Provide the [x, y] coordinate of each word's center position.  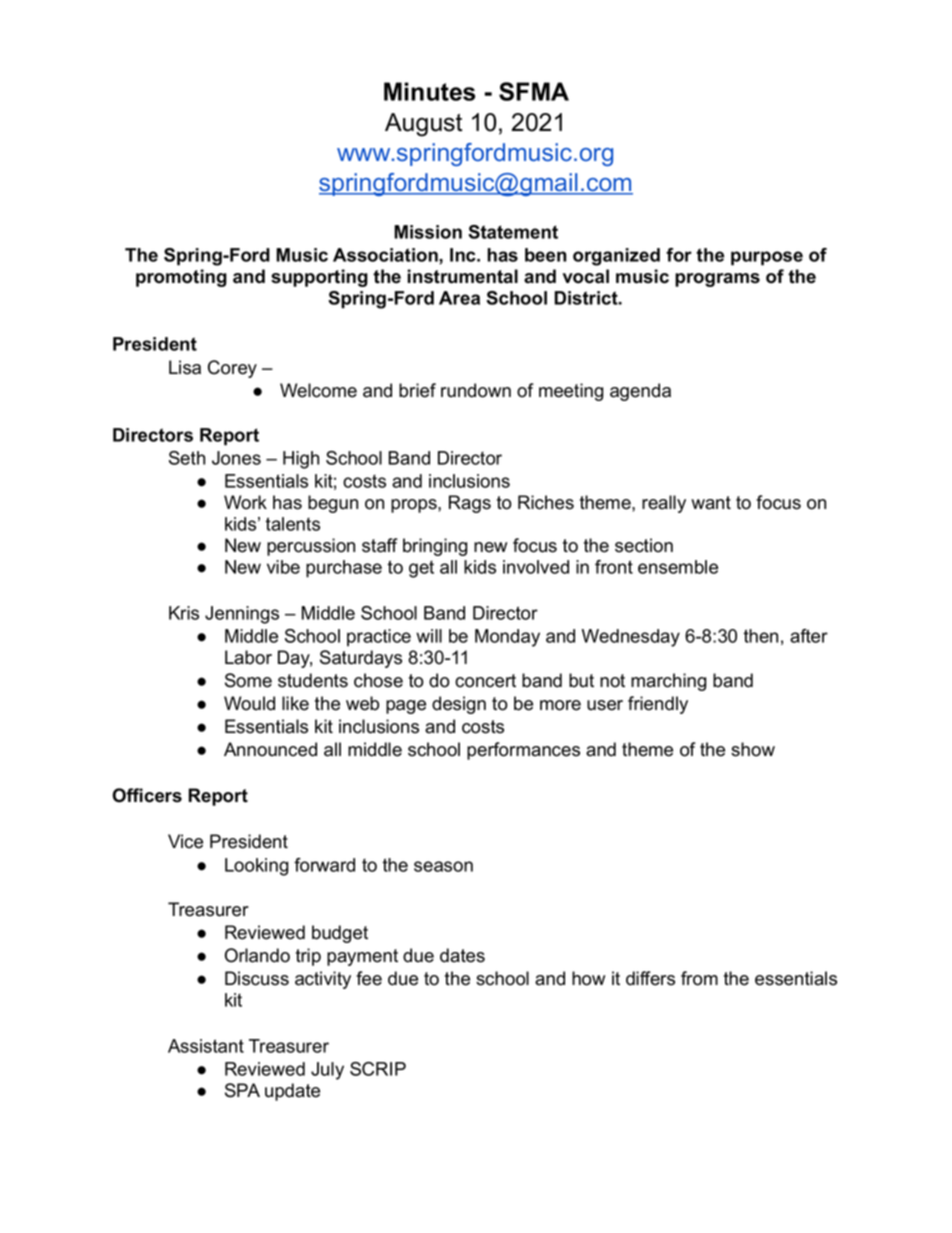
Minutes [429, 91]
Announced [270, 749]
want [711, 503]
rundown [476, 390]
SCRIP [378, 1069]
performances [523, 751]
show [753, 749]
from [699, 978]
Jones [236, 458]
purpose [767, 258]
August [423, 125]
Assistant [206, 1046]
